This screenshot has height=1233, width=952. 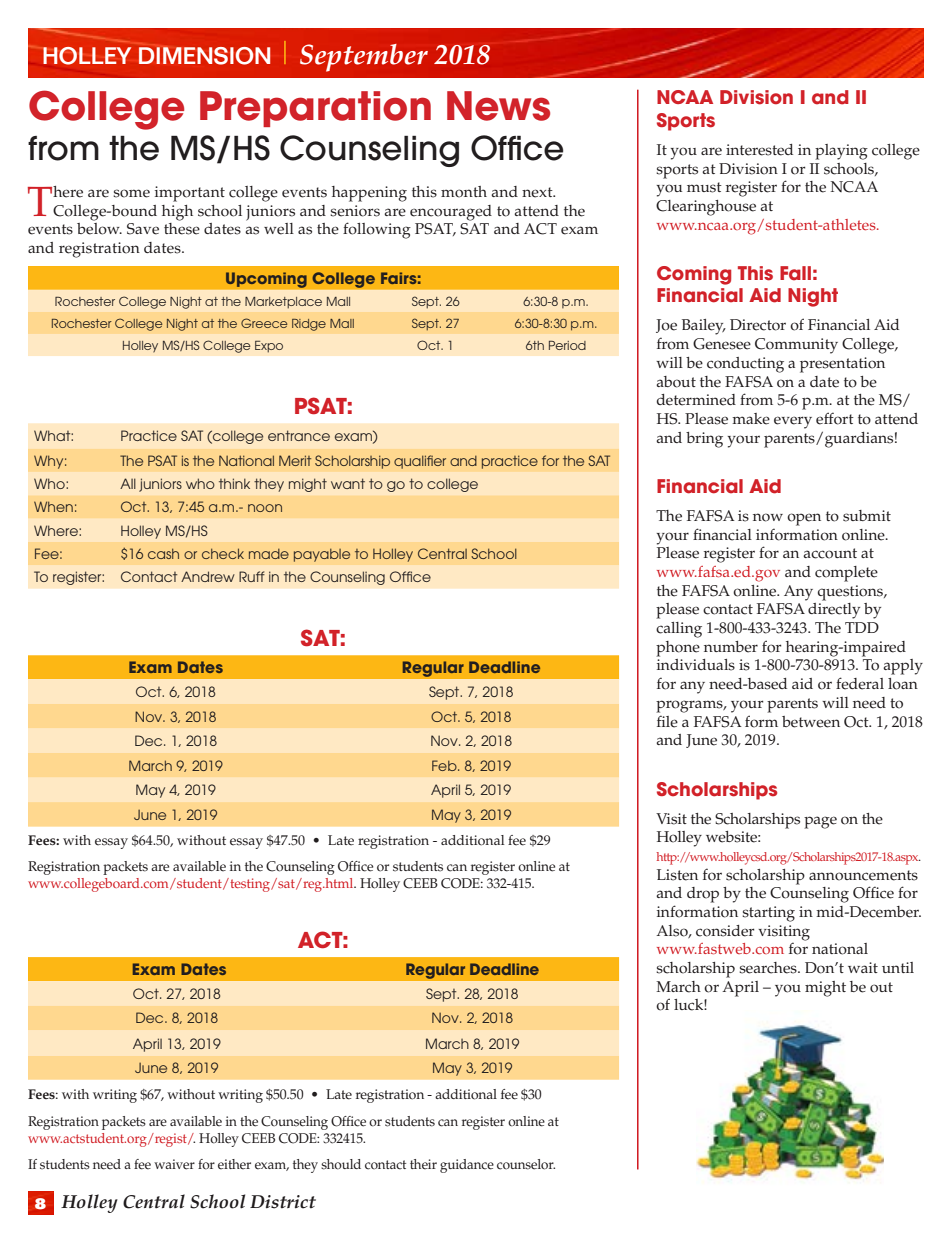 What do you see at coordinates (208, 576) in the screenshot?
I see `Andrew` at bounding box center [208, 576].
